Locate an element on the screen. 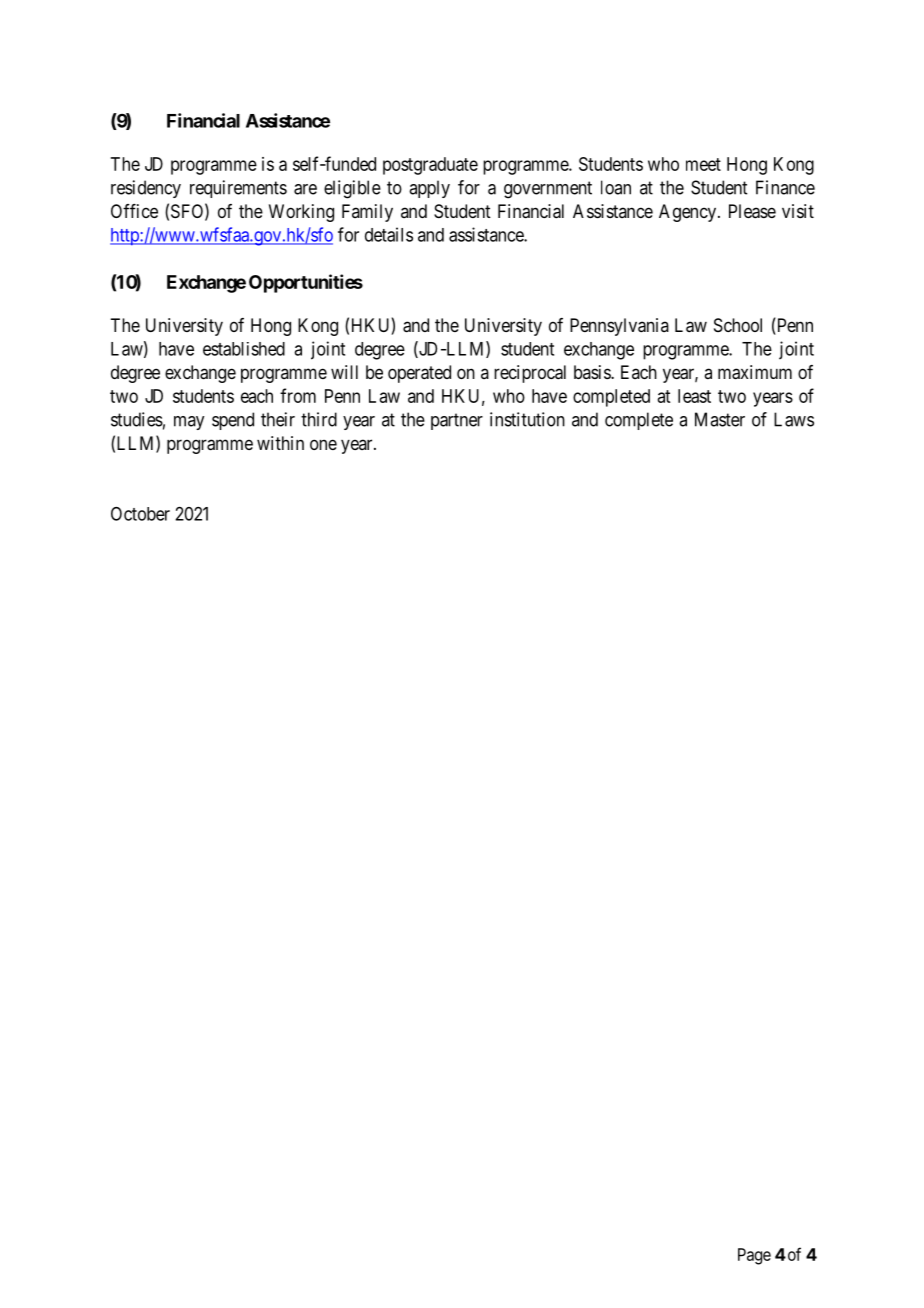 Image resolution: width=924 pixels, height=1308 pixels. October is located at coordinates (140, 514).
